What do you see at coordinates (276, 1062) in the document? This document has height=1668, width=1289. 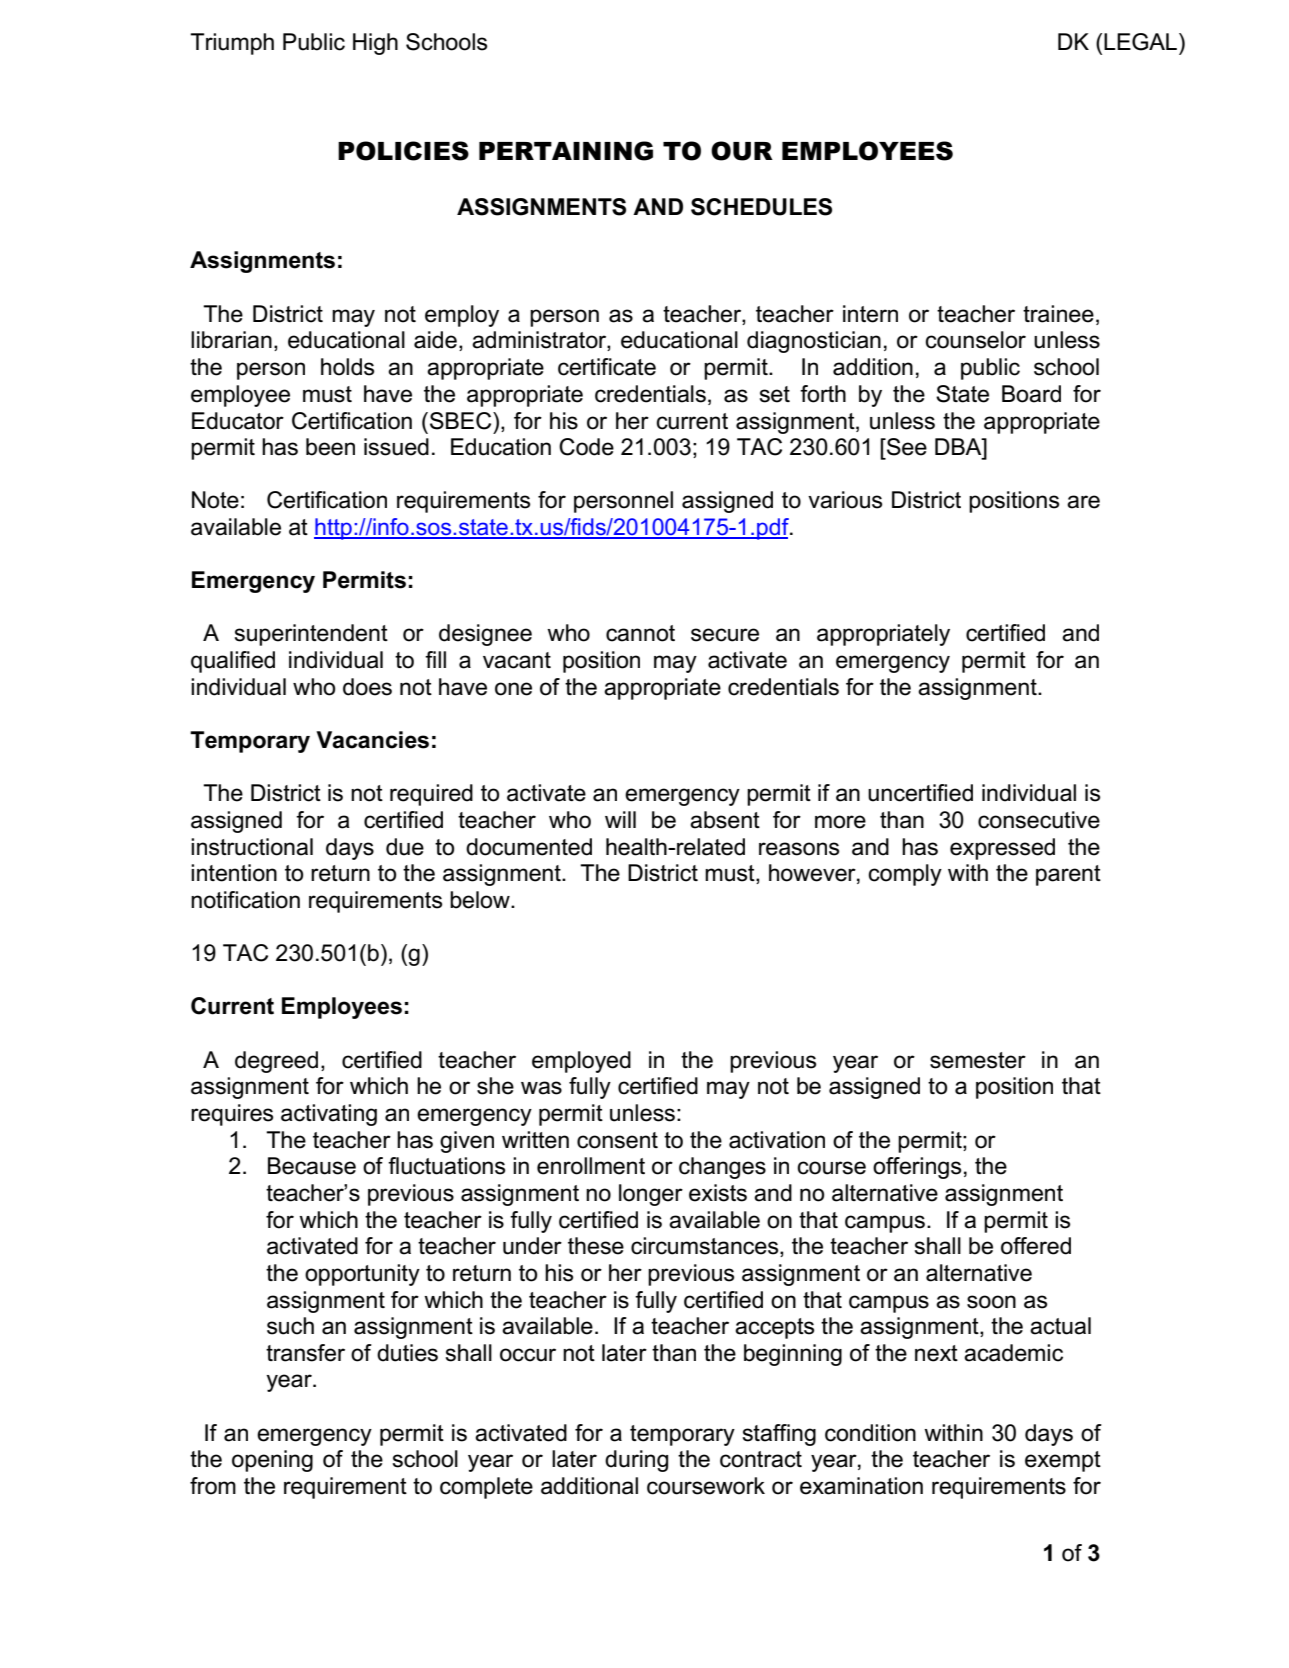 I see `degreed` at bounding box center [276, 1062].
